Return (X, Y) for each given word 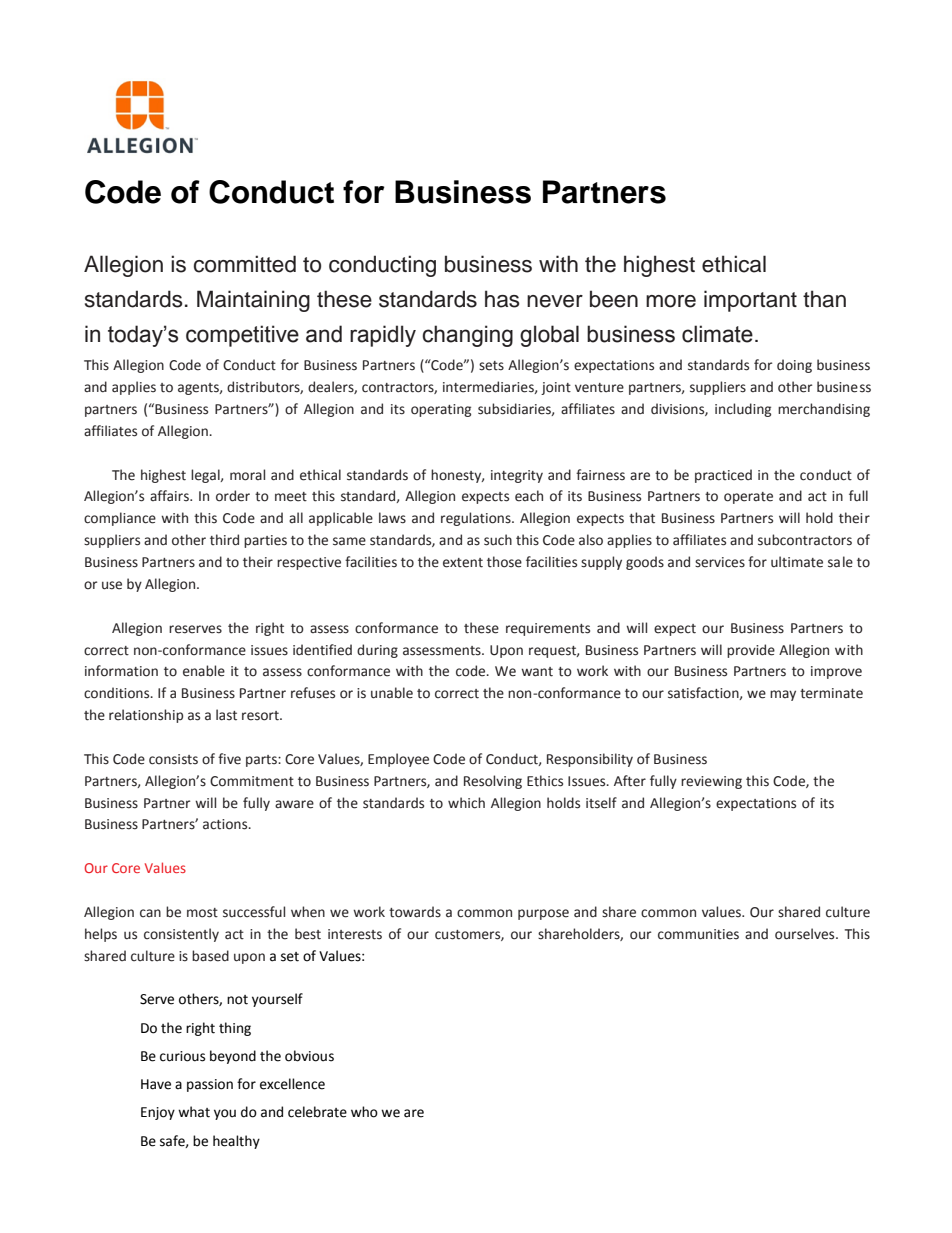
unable (392, 693)
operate (748, 498)
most (202, 913)
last (226, 715)
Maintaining (253, 301)
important (750, 301)
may (783, 695)
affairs (170, 496)
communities (698, 934)
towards (415, 912)
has (502, 299)
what (194, 1112)
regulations (477, 519)
